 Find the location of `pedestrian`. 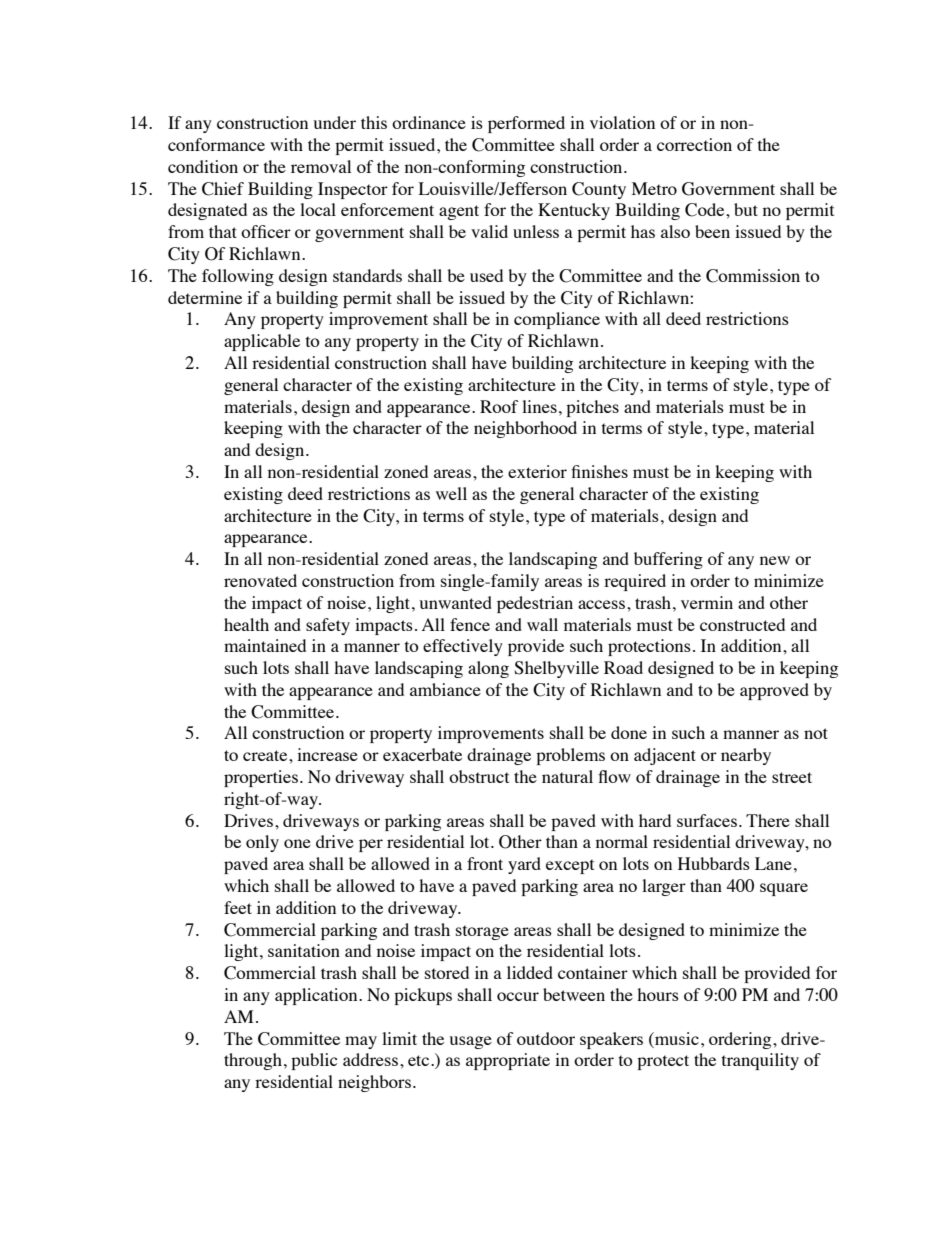

pedestrian is located at coordinates (535, 604).
